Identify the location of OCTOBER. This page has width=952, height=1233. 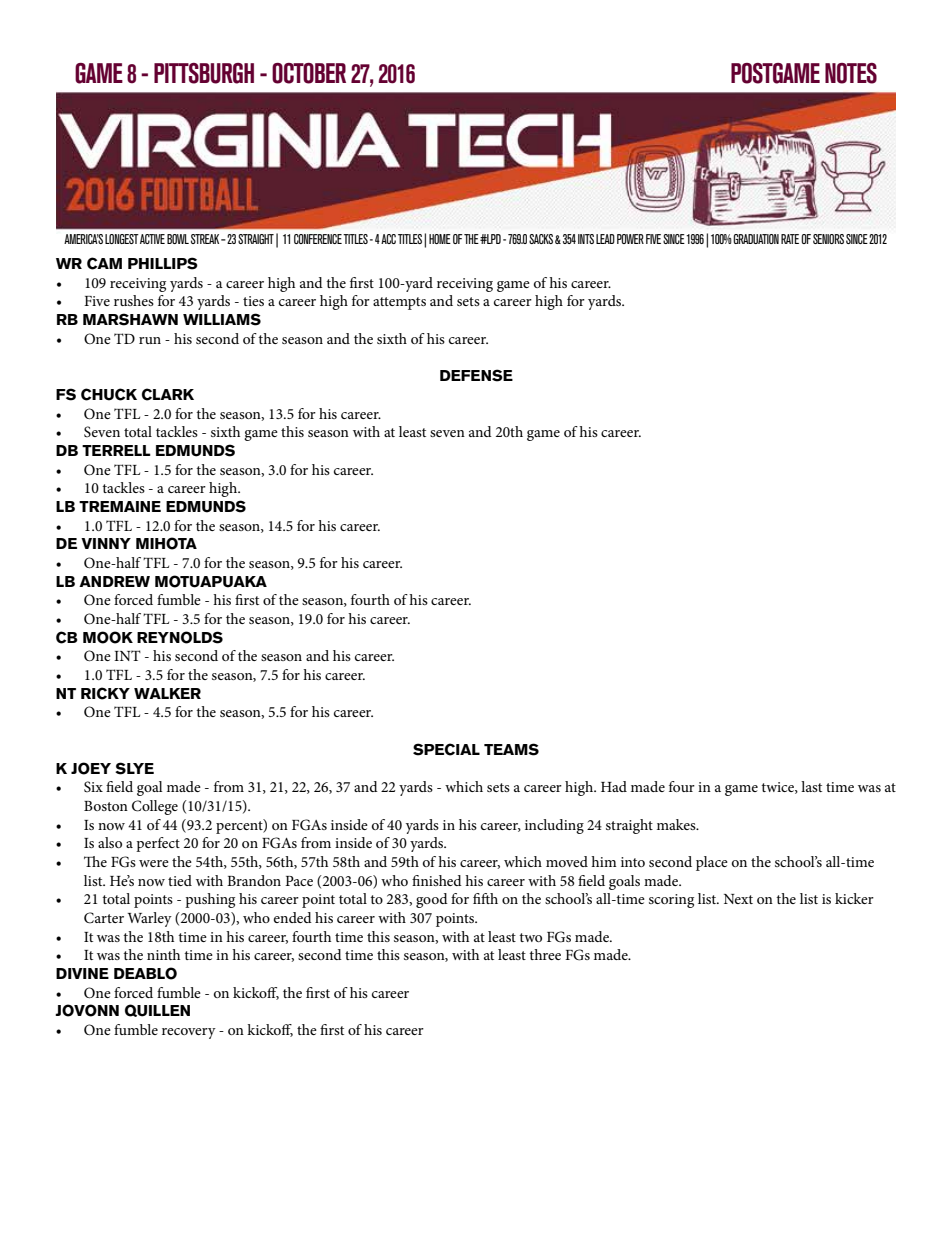
(309, 73).
